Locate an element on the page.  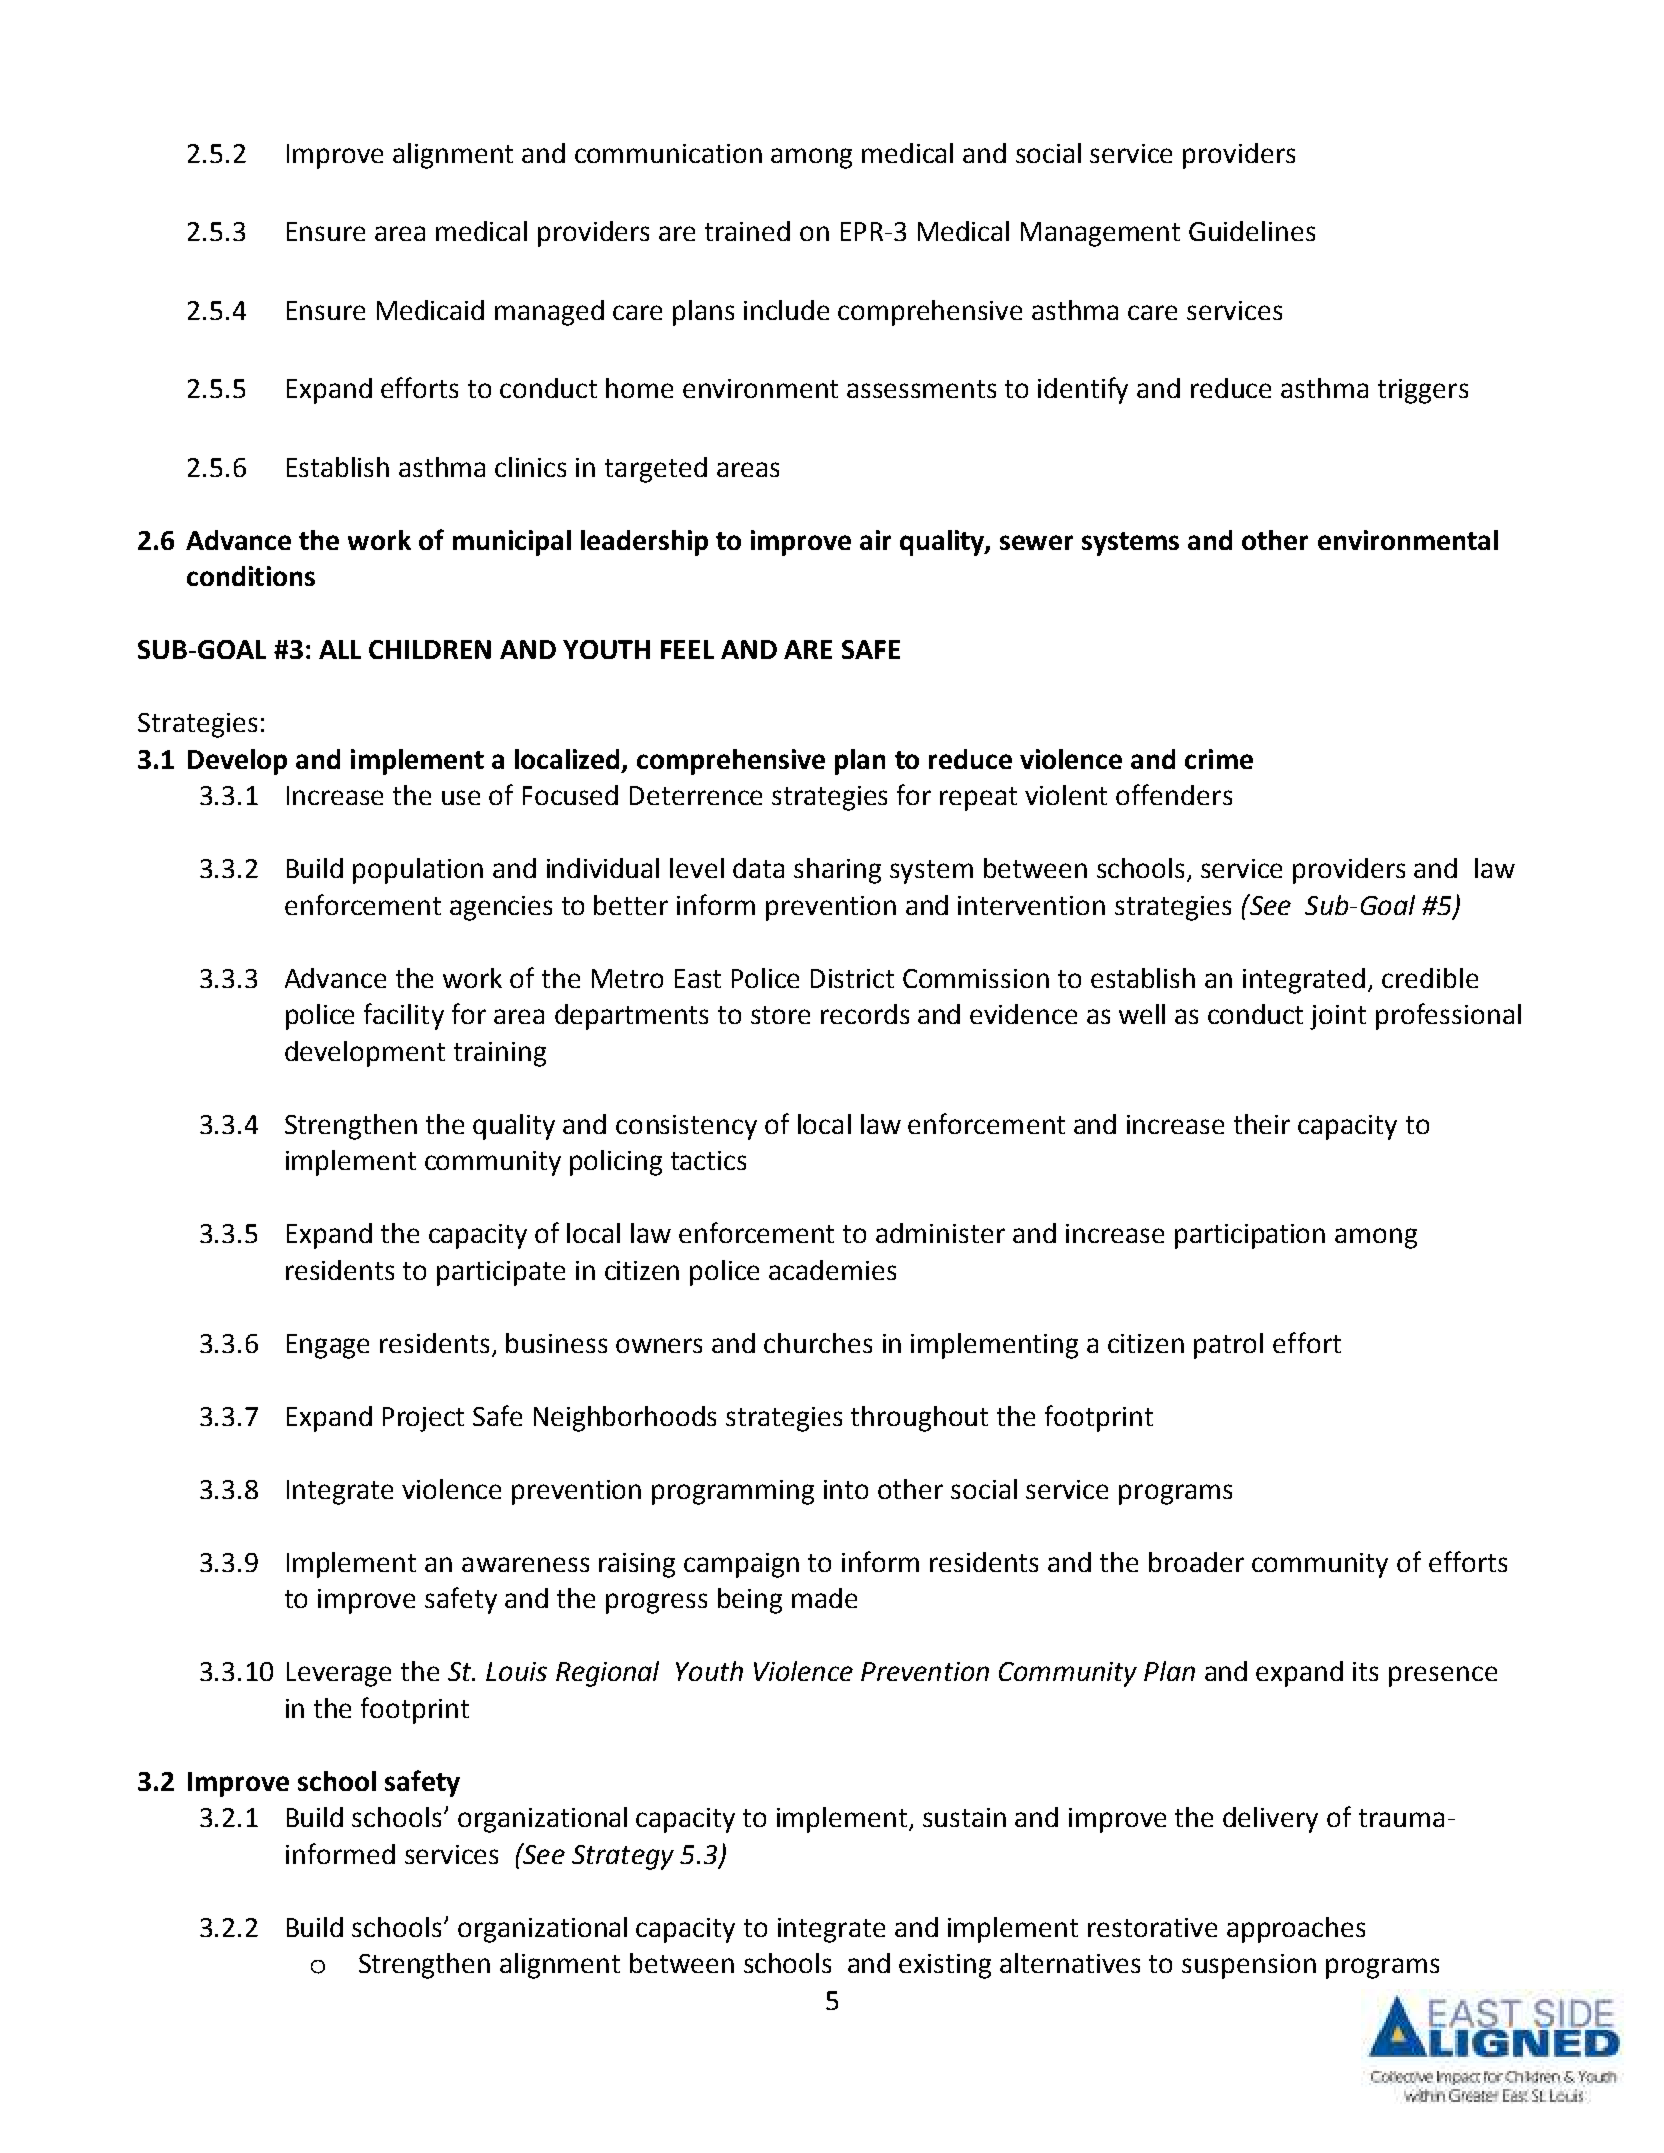
sharing is located at coordinates (837, 871).
